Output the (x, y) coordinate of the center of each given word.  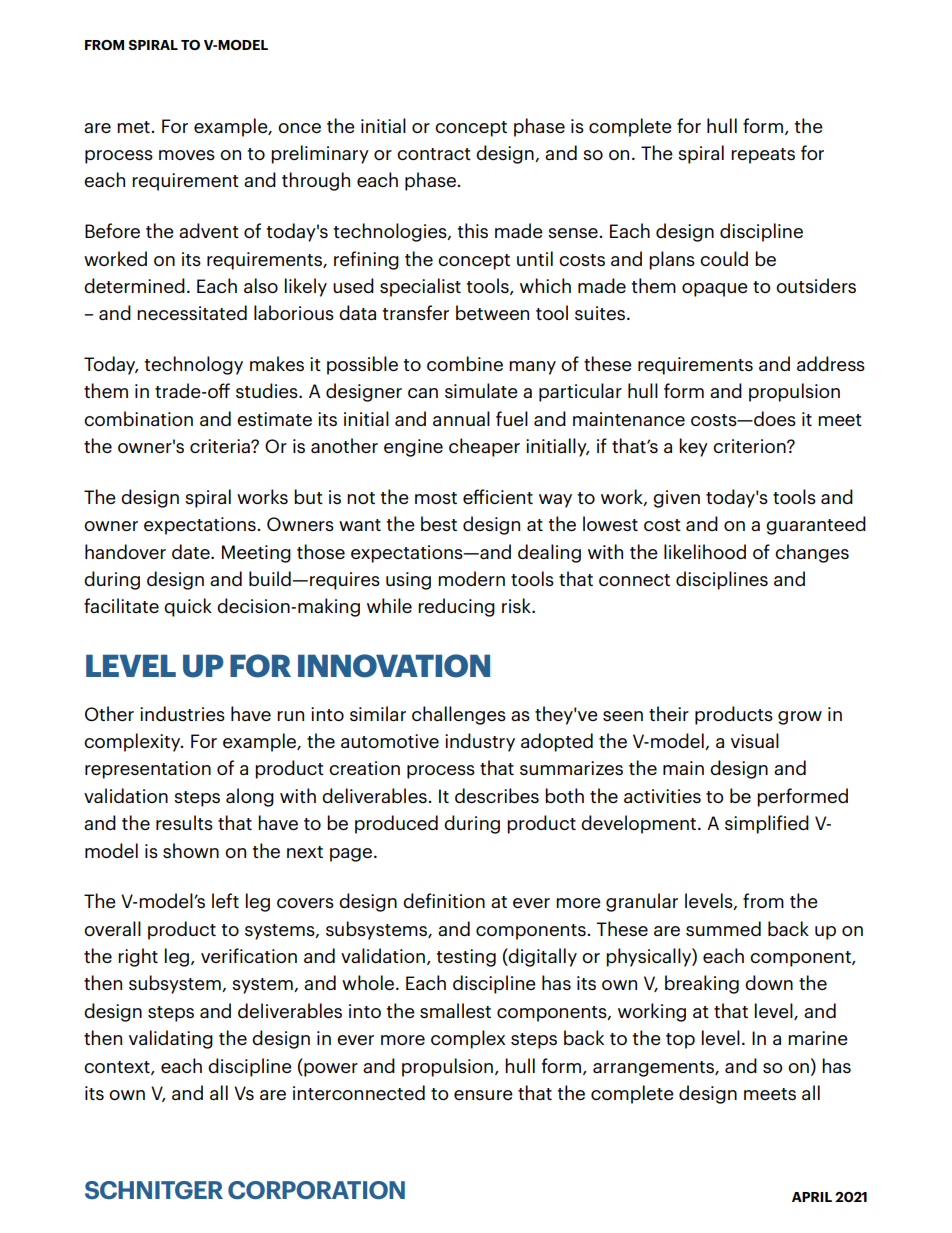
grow (800, 718)
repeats (763, 156)
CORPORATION (316, 1190)
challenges (459, 715)
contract (434, 154)
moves (187, 155)
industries (182, 713)
